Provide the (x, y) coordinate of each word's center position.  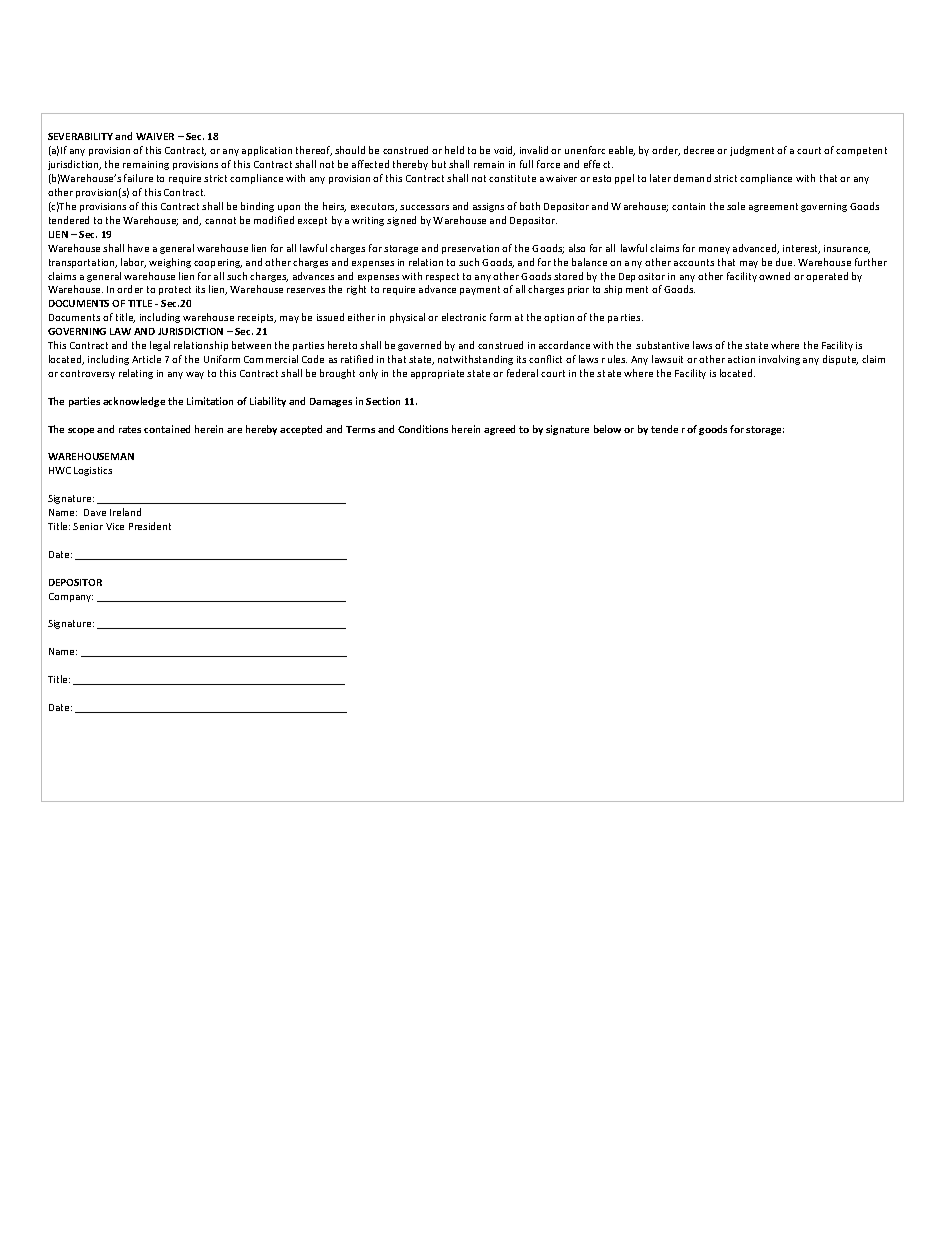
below (607, 429)
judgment (752, 151)
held (454, 150)
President (150, 526)
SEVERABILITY (80, 136)
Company (71, 597)
